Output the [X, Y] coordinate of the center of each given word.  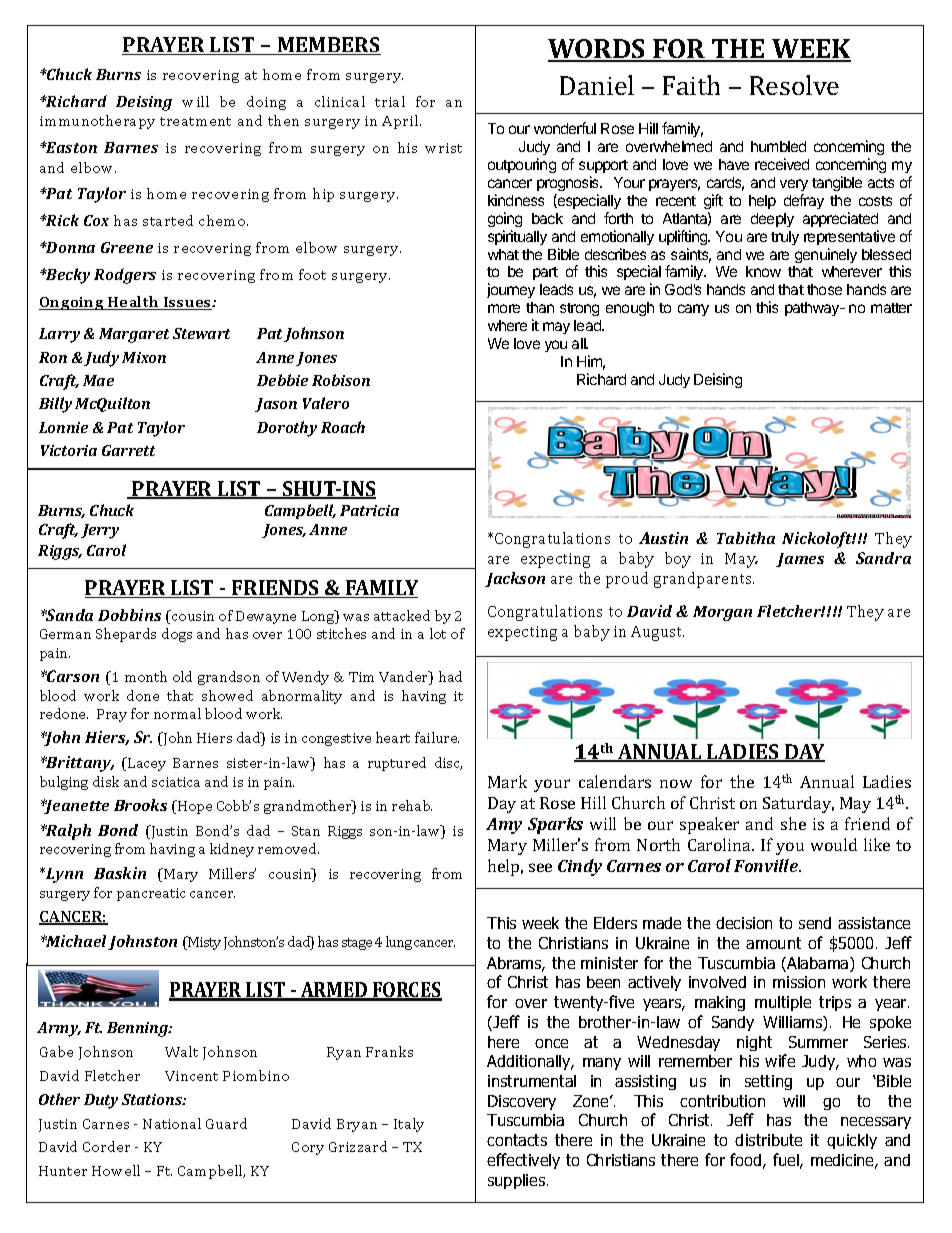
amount [773, 943]
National [172, 1123]
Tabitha [746, 538]
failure [437, 737]
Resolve [794, 85]
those [824, 289]
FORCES [406, 991]
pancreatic [151, 894]
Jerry [100, 531]
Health [133, 303]
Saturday [798, 804]
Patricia [369, 510]
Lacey [146, 764]
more [504, 308]
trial [390, 101]
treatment [195, 121]
